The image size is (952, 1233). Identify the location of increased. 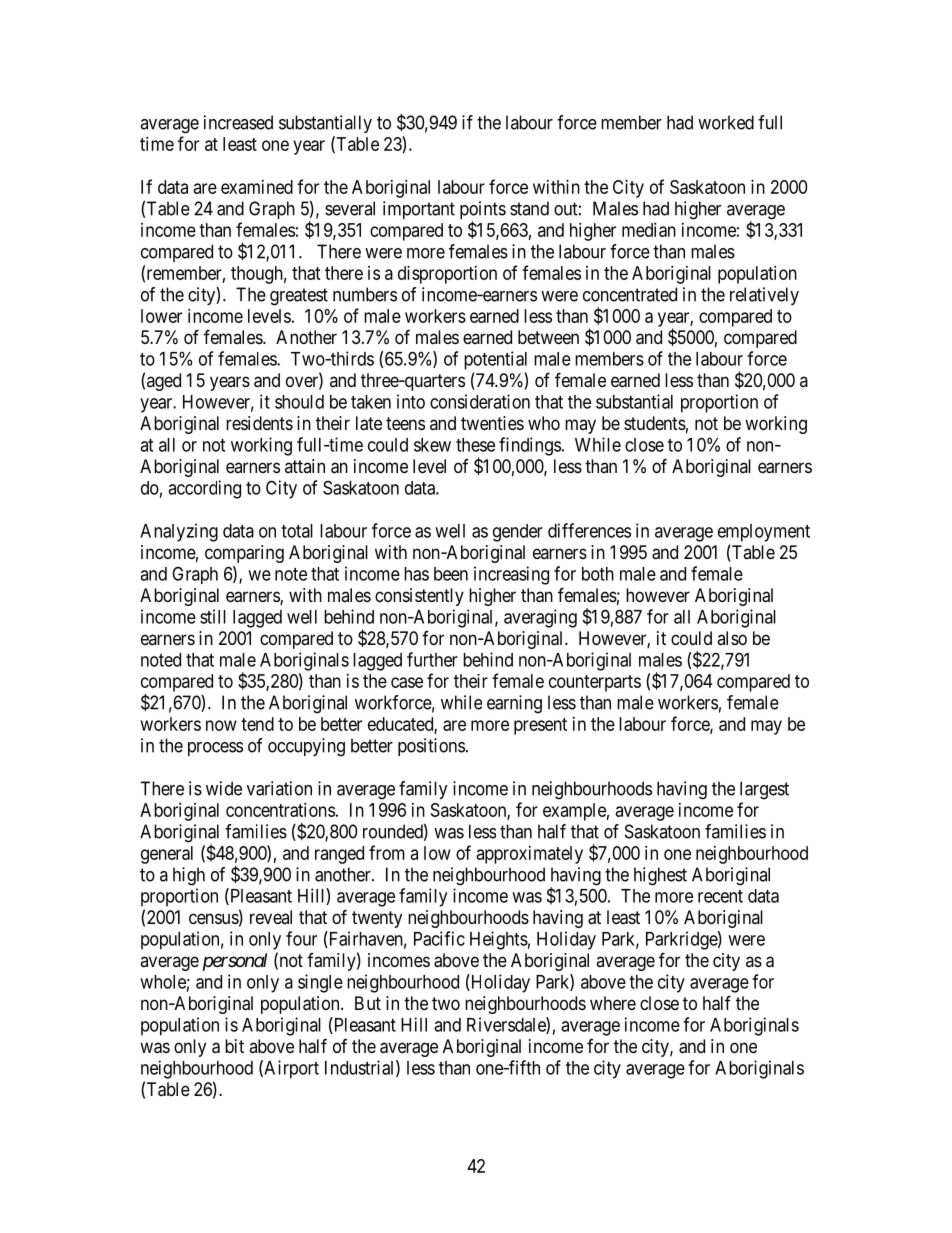
(238, 122).
